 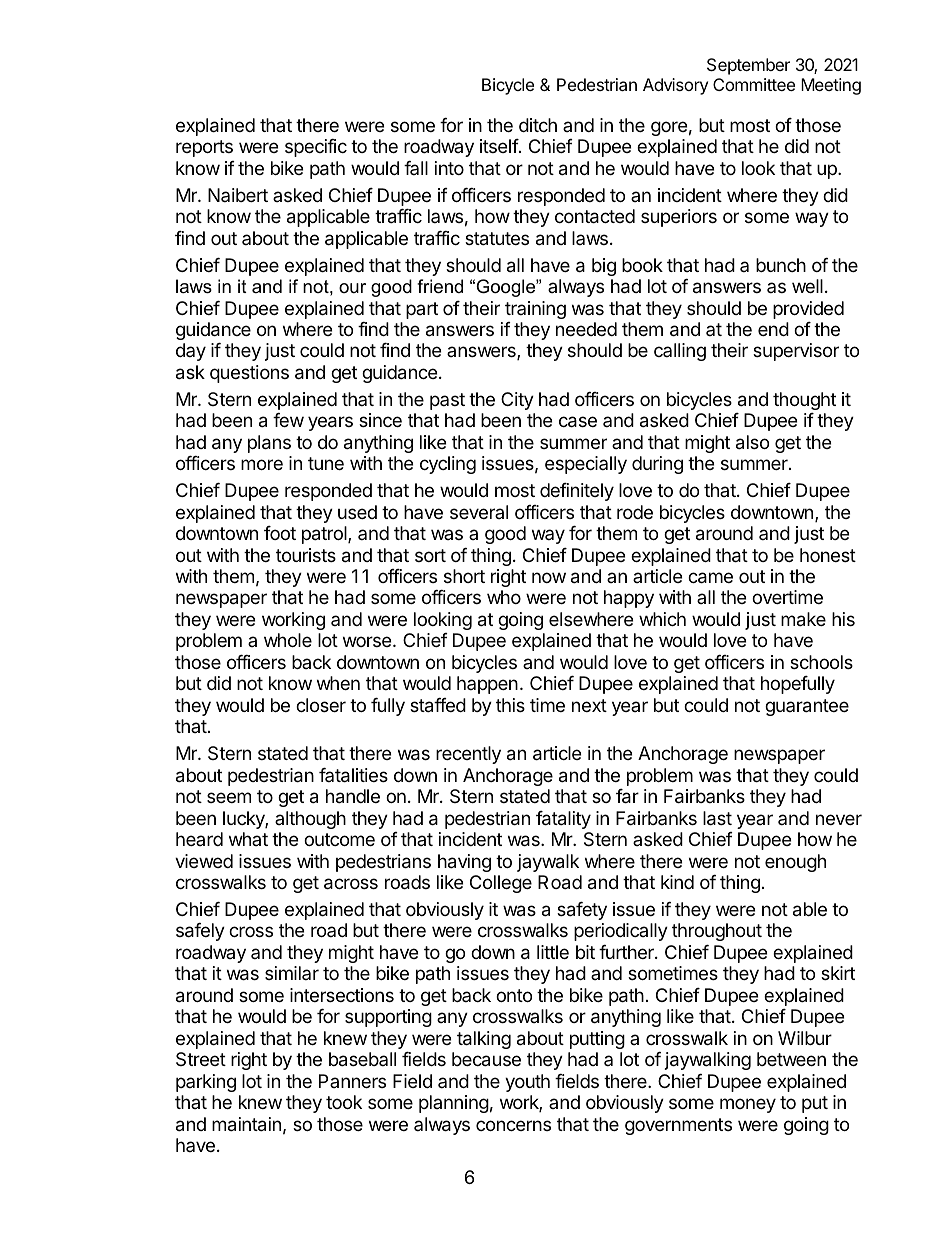 I want to click on whole, so click(x=288, y=640).
